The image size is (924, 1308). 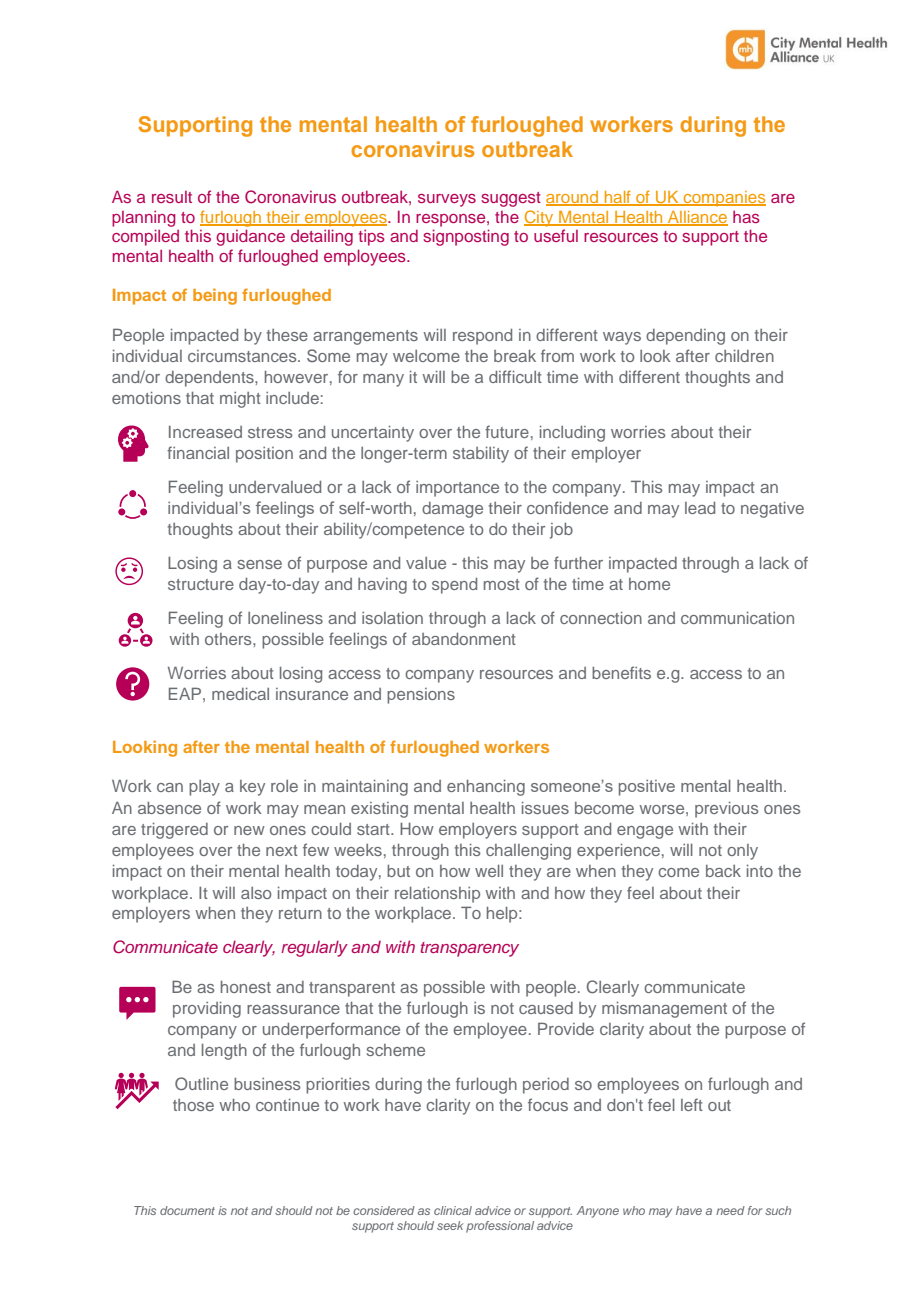 I want to click on clinical, so click(x=453, y=1210).
